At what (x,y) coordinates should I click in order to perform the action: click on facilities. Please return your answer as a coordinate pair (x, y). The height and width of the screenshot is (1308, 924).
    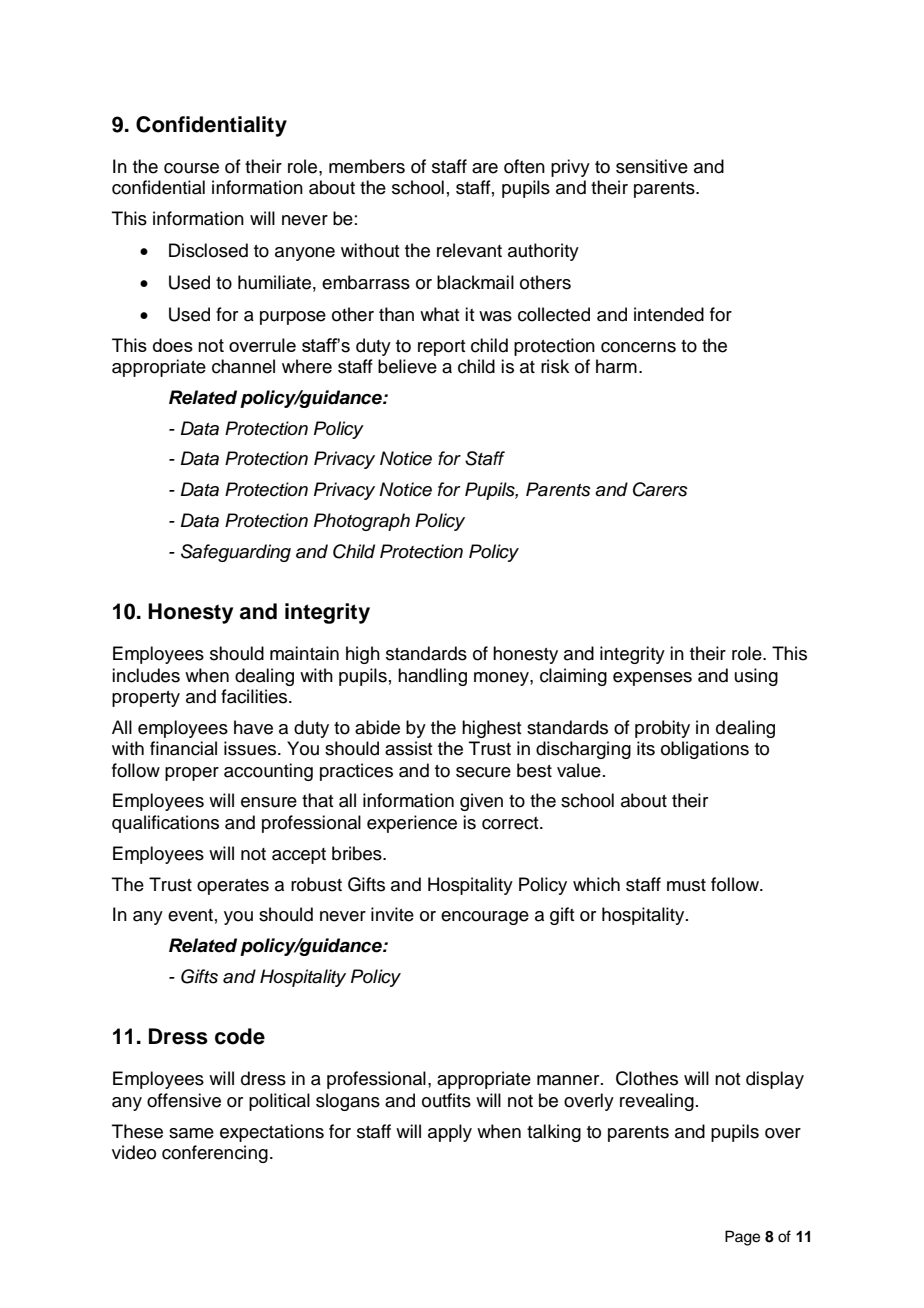
    Looking at the image, I should click on (255, 696).
